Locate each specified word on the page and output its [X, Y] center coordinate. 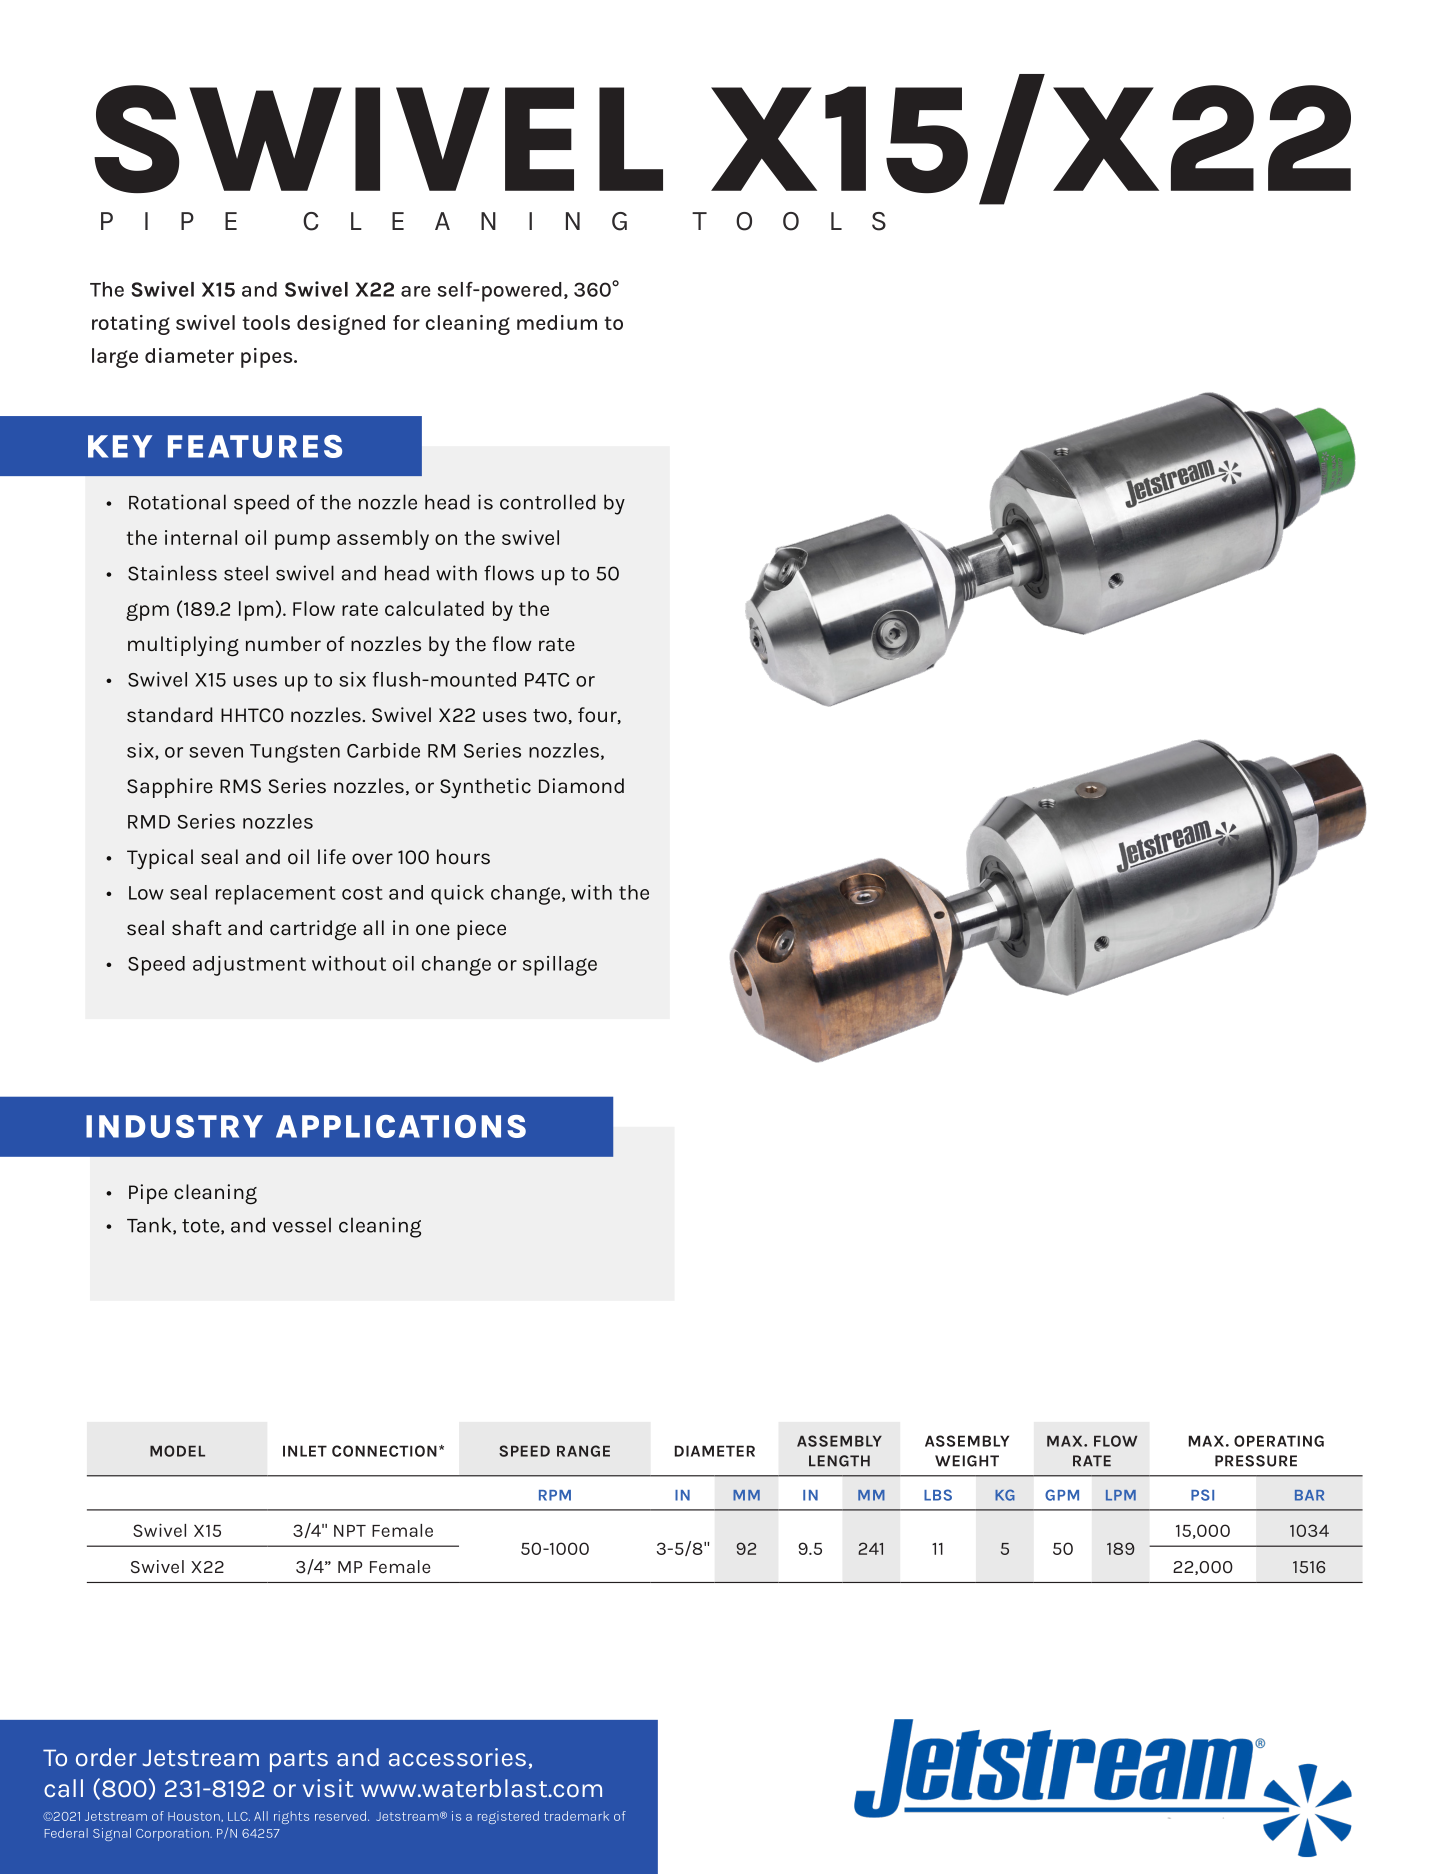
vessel [301, 1225]
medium [557, 322]
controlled [547, 502]
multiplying [183, 646]
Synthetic [485, 788]
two [550, 716]
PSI [1202, 1495]
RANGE [583, 1451]
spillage [560, 966]
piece [481, 930]
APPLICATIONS [401, 1126]
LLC [239, 1816]
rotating [131, 325]
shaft [197, 928]
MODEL [177, 1451]
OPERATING [1279, 1441]
